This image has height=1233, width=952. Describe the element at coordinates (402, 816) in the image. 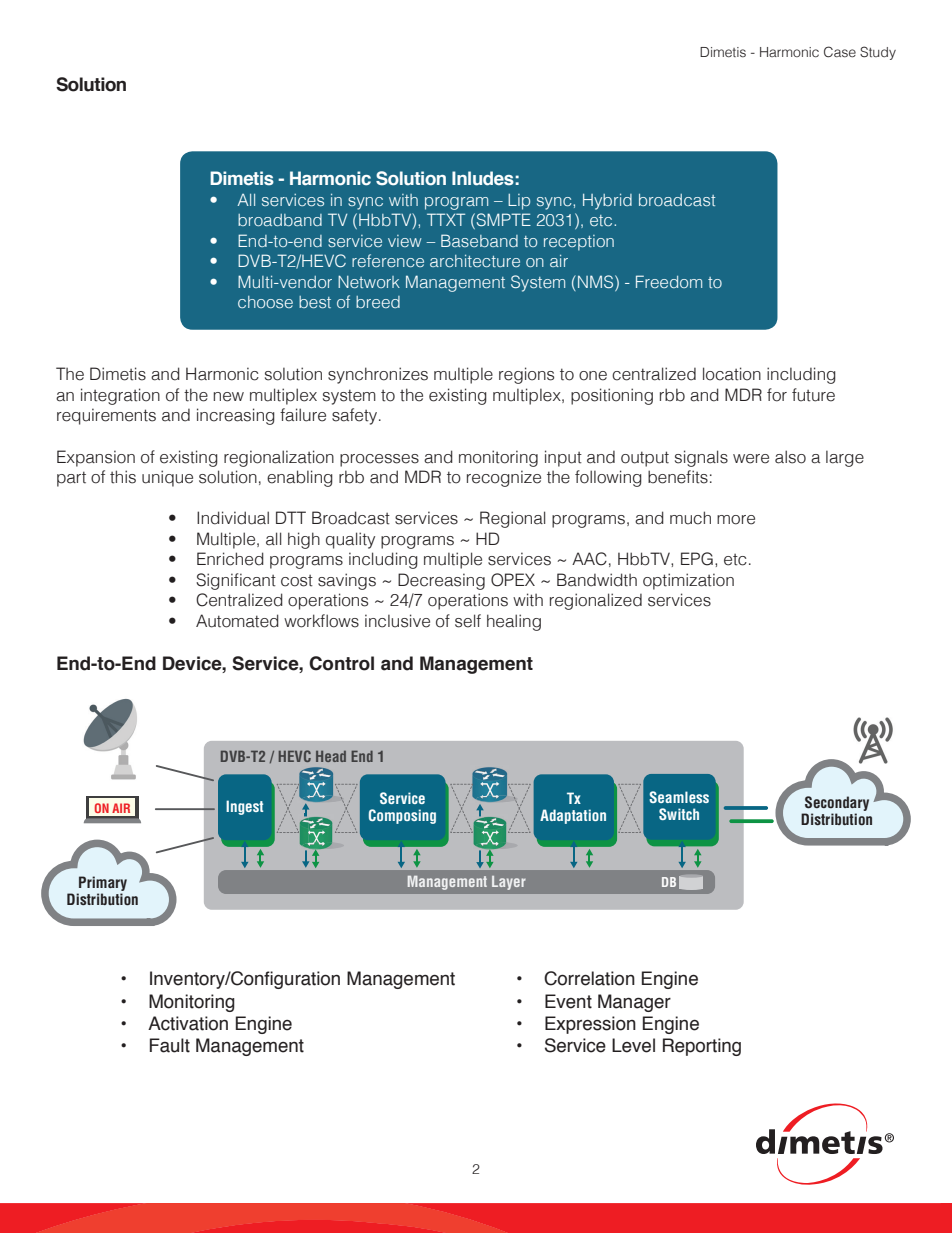

I see `Composing` at that location.
